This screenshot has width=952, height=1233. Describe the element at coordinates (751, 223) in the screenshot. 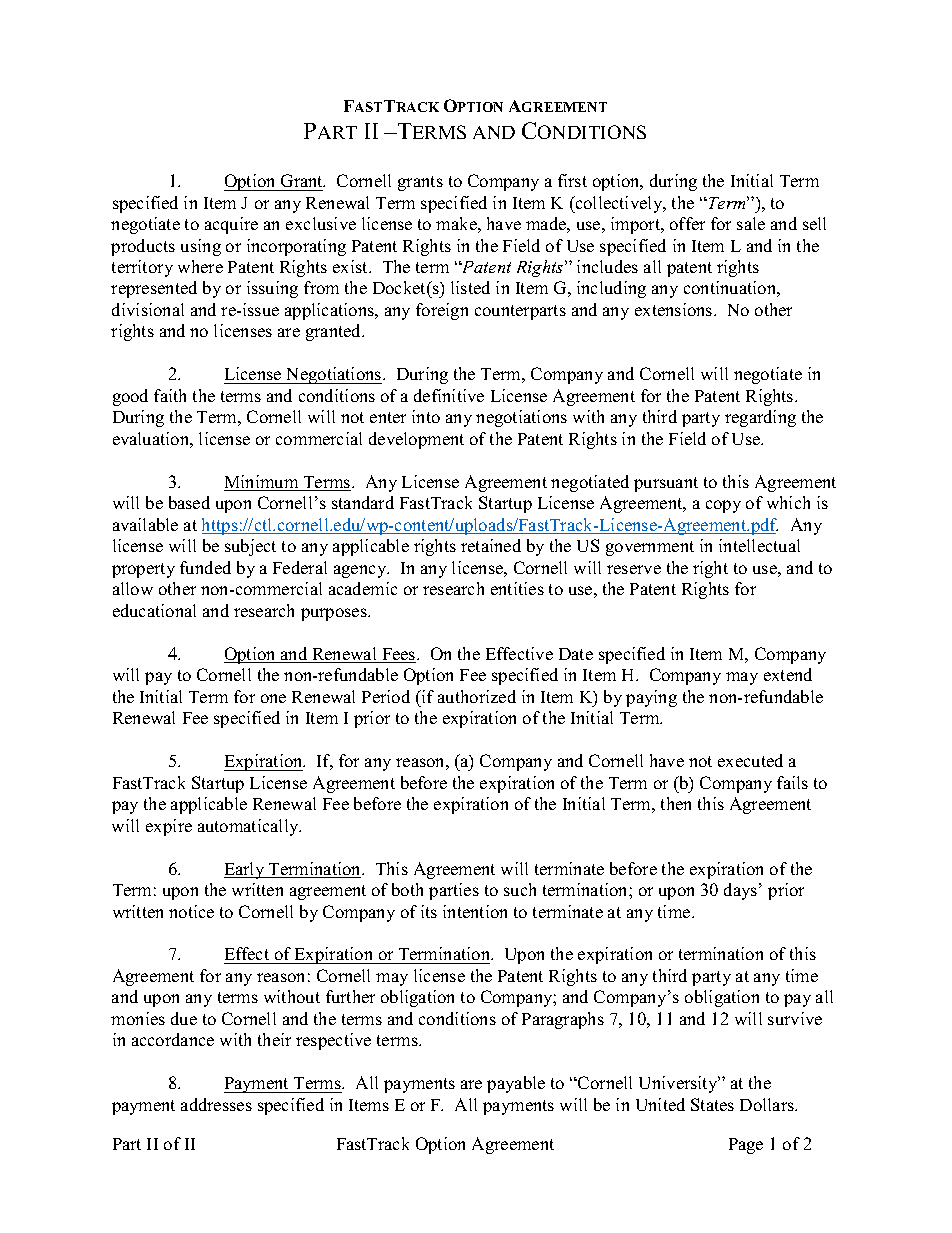

I see `sale` at that location.
